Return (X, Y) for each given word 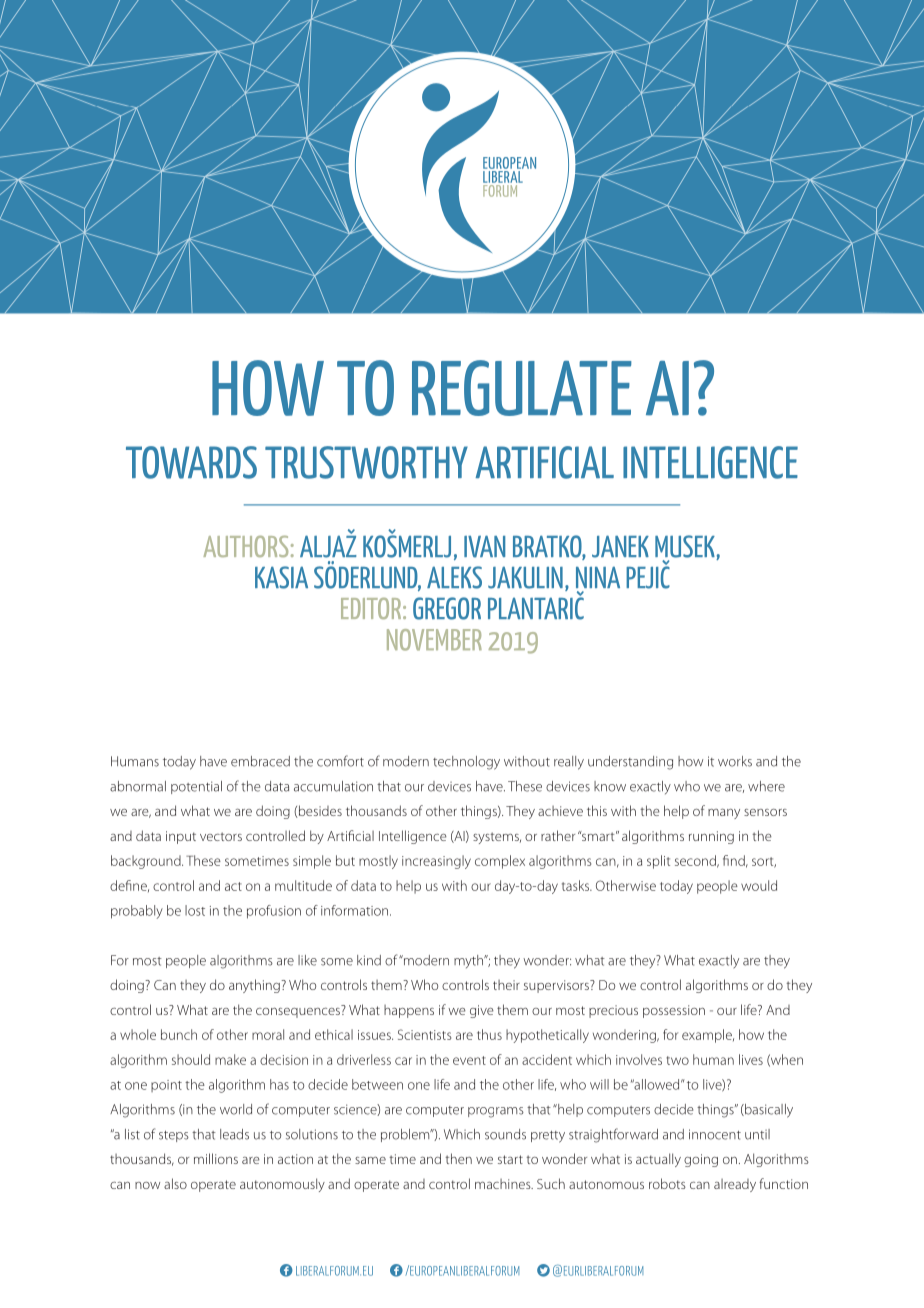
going (701, 1160)
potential (196, 787)
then (458, 1158)
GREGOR (447, 608)
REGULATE (522, 388)
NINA (598, 577)
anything (255, 986)
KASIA (281, 577)
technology (466, 763)
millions (216, 1158)
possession (674, 1011)
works (735, 761)
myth (470, 961)
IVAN (484, 546)
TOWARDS (191, 462)
